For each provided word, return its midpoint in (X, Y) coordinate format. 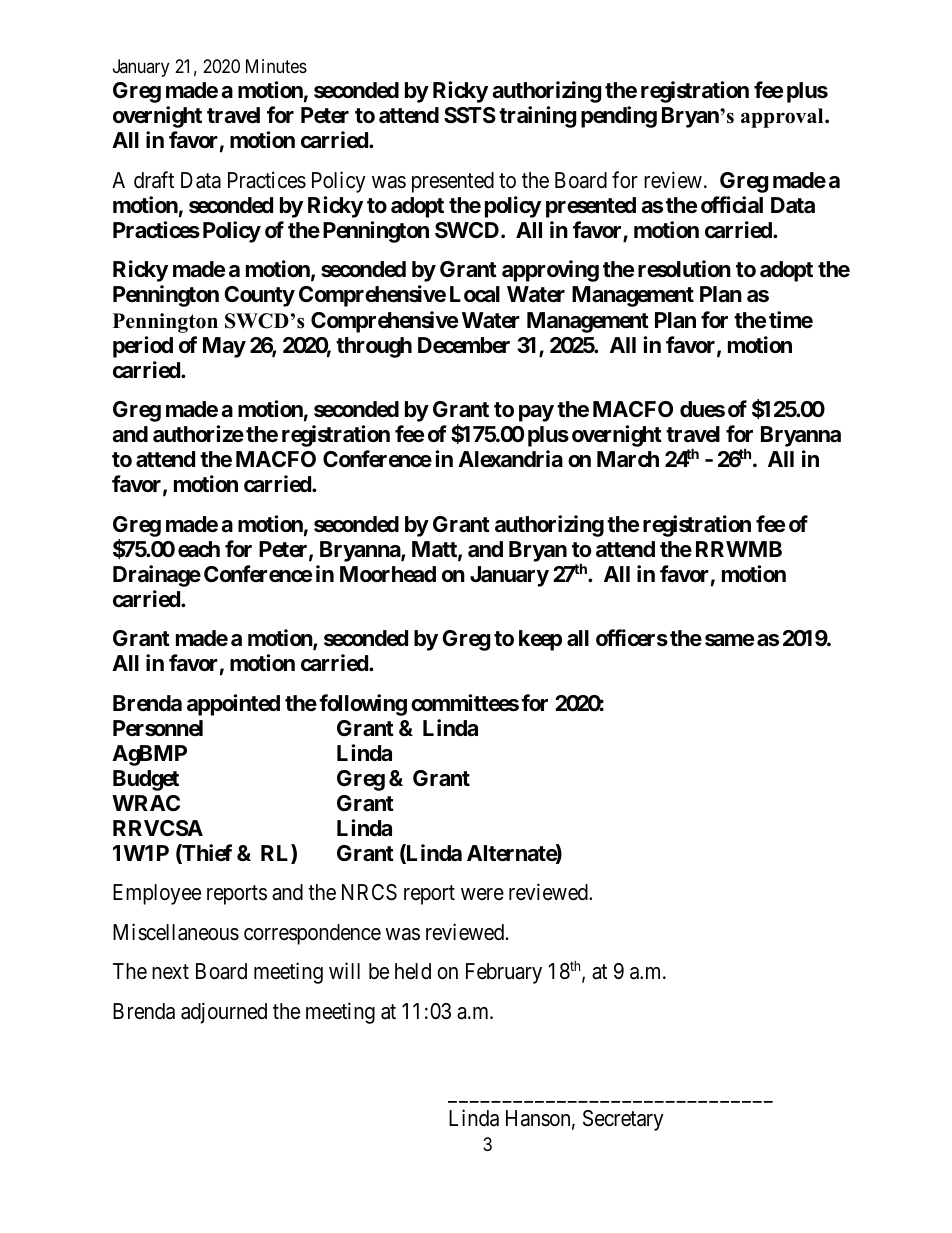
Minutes (276, 66)
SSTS (470, 115)
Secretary (623, 1120)
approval (783, 118)
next (170, 972)
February (504, 973)
